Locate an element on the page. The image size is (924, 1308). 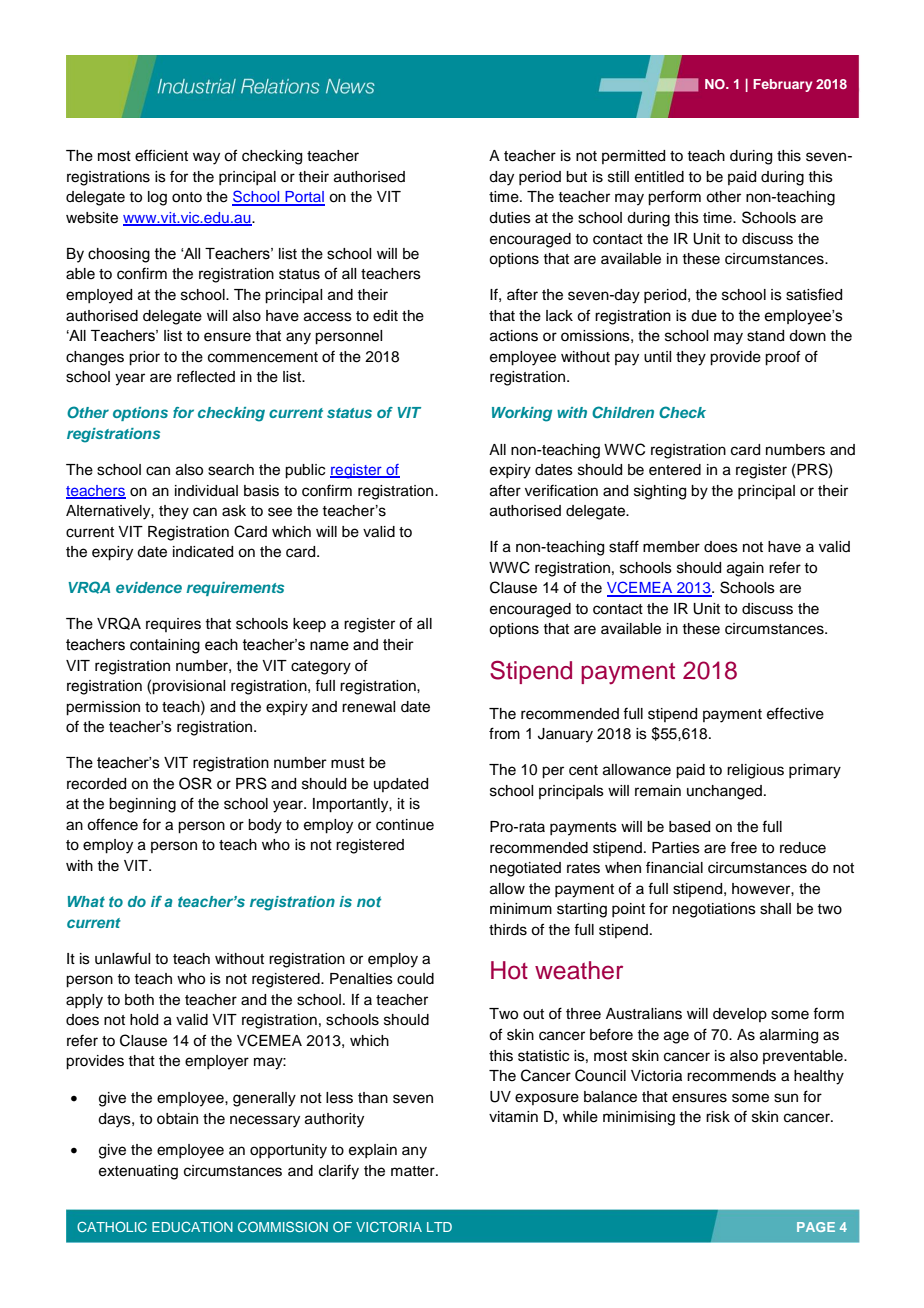
stand is located at coordinates (765, 336).
